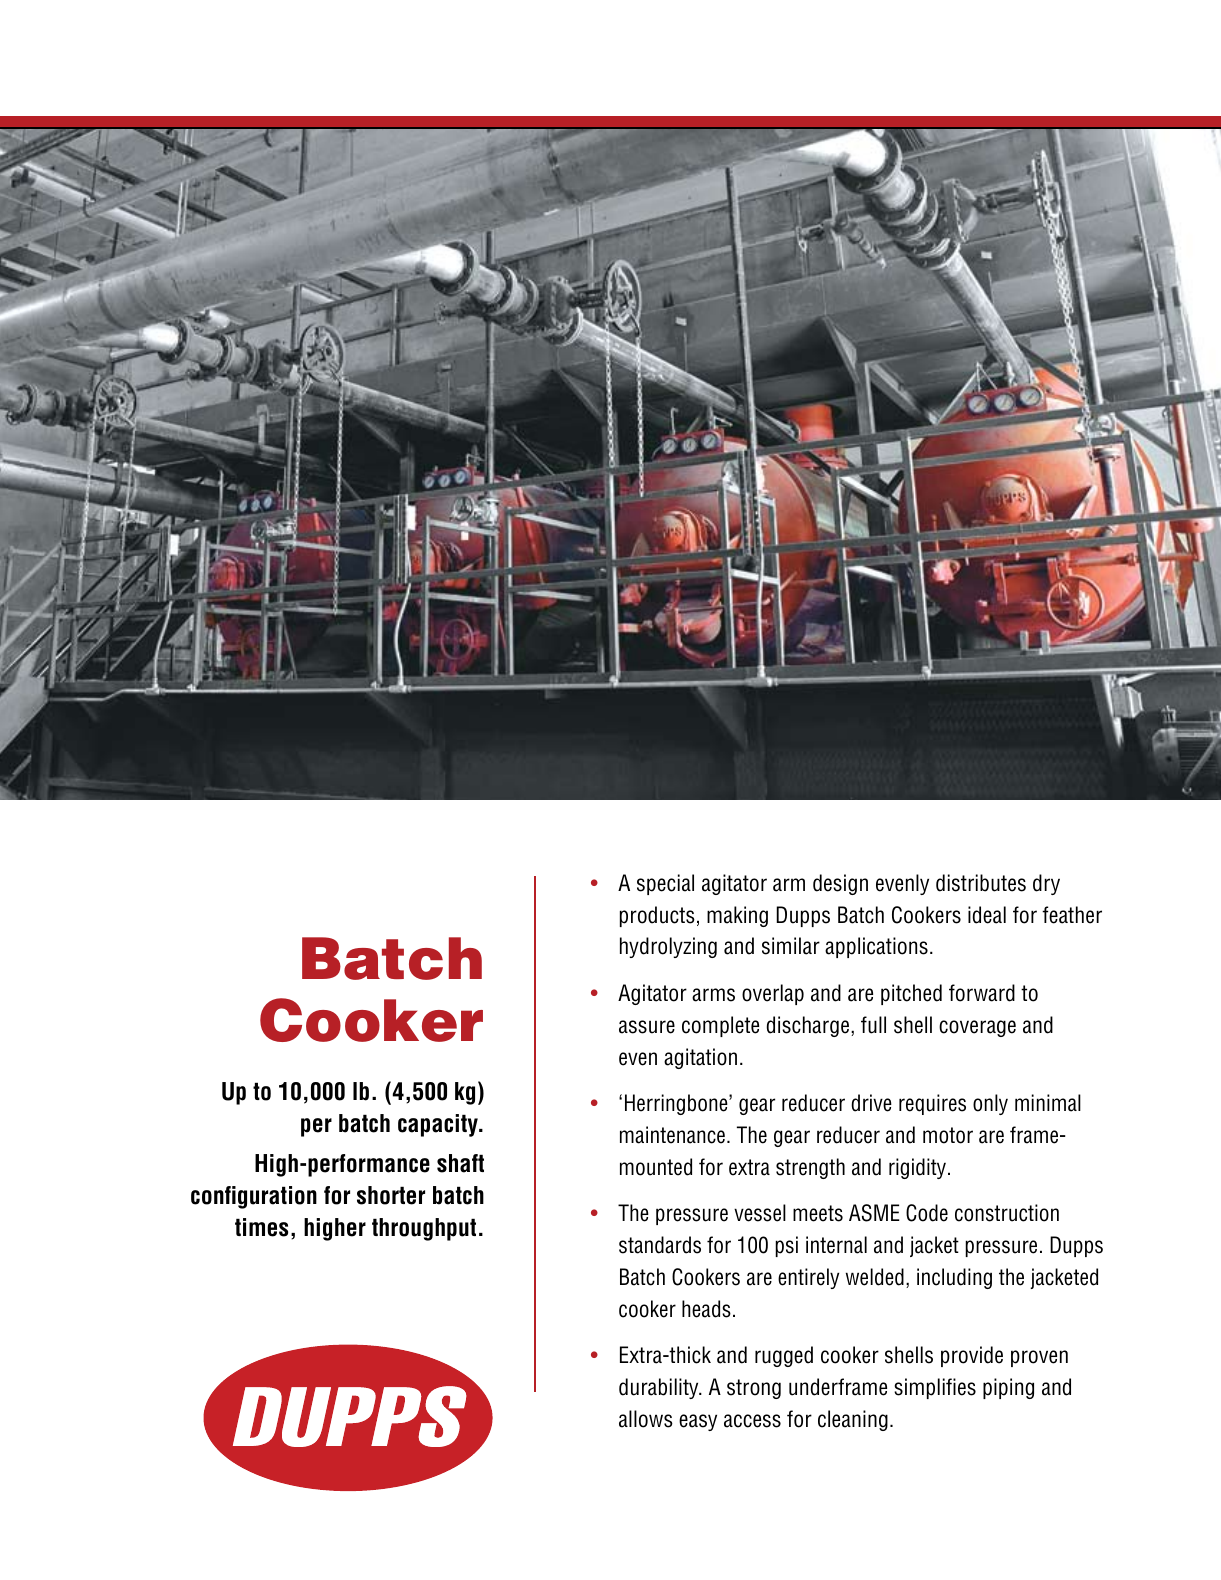  What do you see at coordinates (660, 1245) in the screenshot?
I see `standards` at bounding box center [660, 1245].
